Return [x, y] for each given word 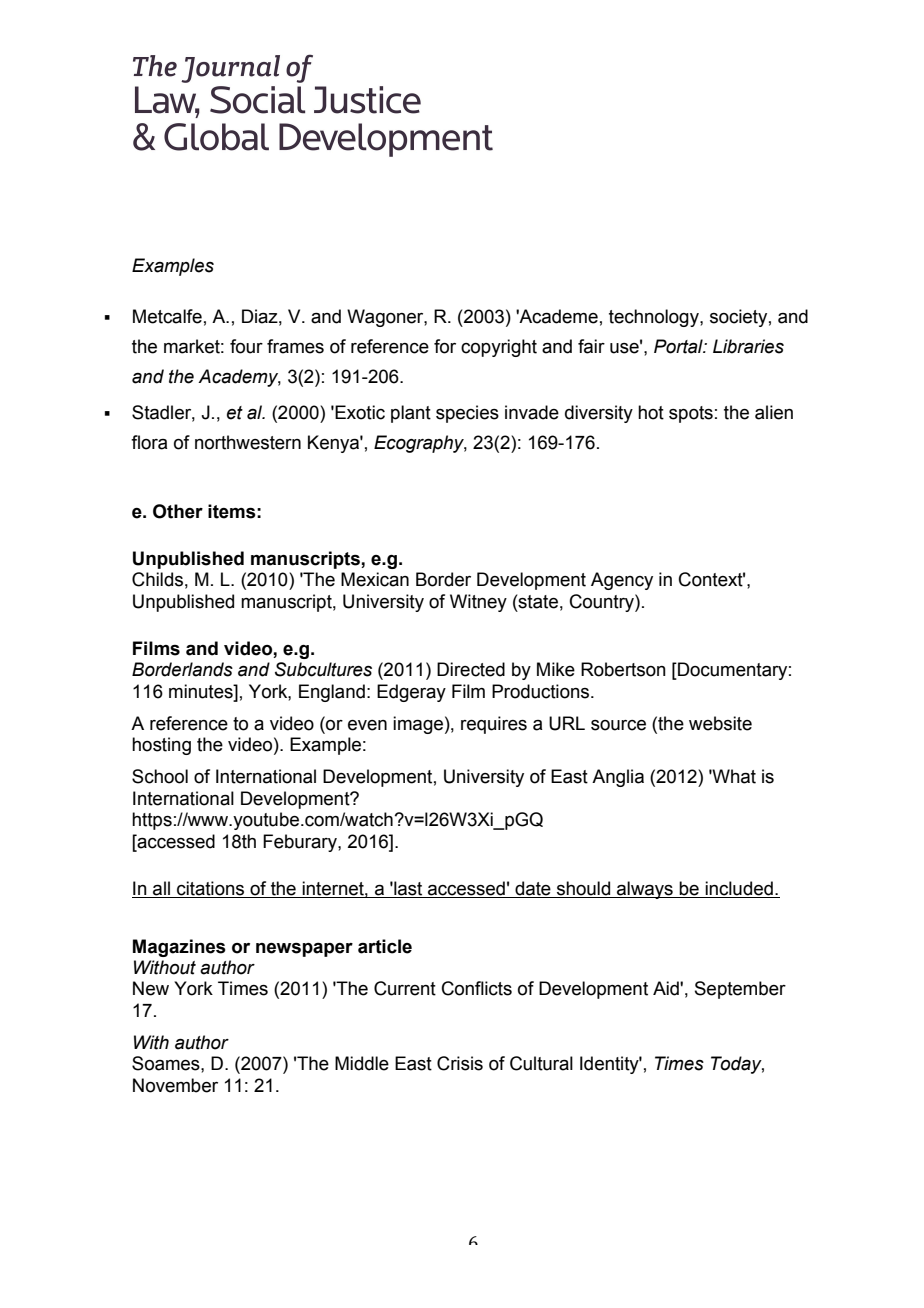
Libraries [748, 346]
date [533, 889]
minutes [202, 691]
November [175, 1085]
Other [178, 511]
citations [211, 889]
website [720, 723]
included [739, 889]
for [445, 346]
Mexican [375, 579]
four [246, 346]
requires [494, 725]
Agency [622, 581]
